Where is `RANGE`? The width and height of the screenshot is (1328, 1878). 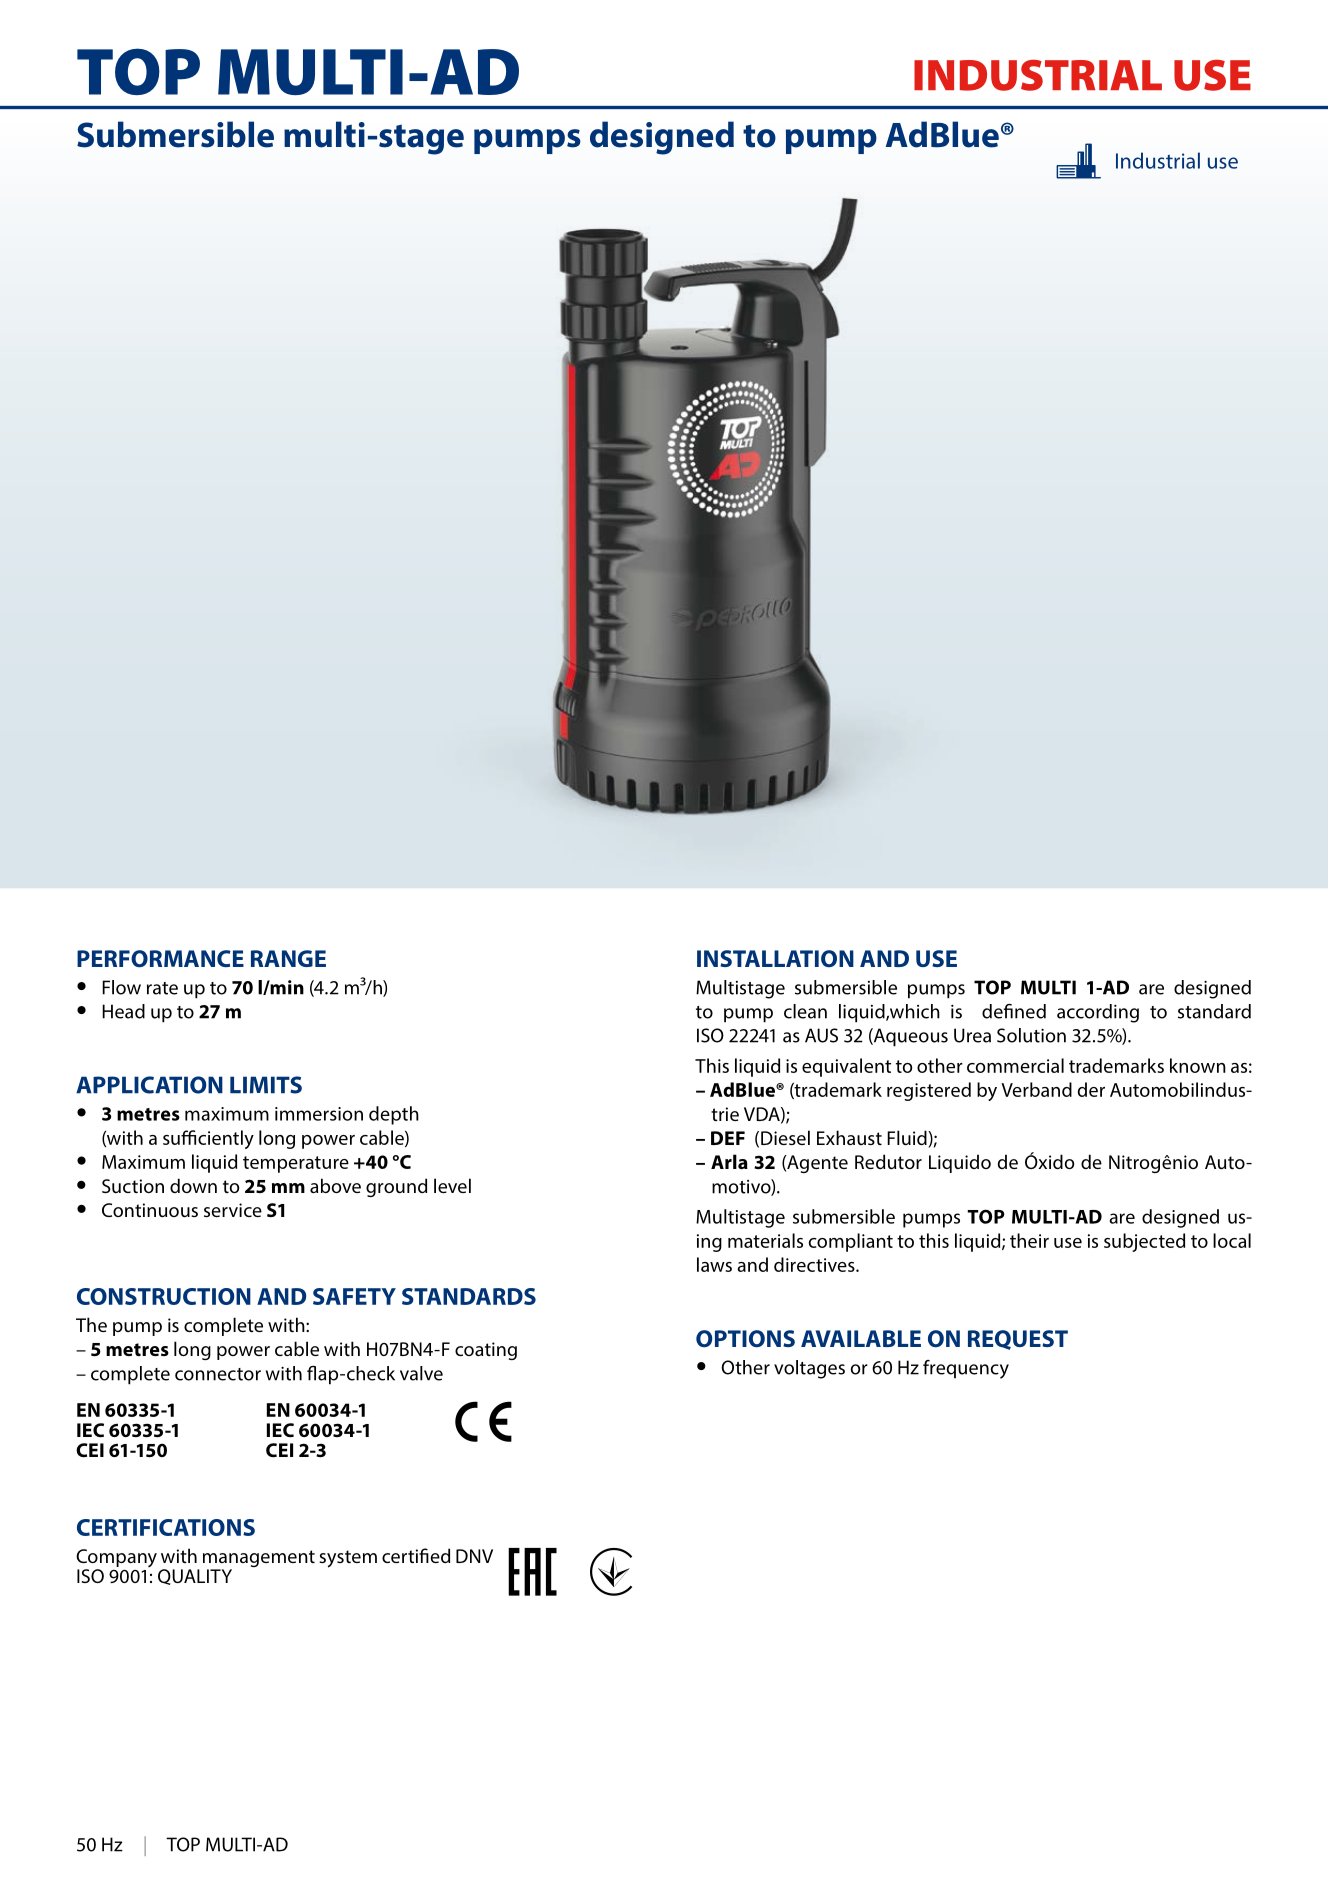
RANGE is located at coordinates (288, 958).
